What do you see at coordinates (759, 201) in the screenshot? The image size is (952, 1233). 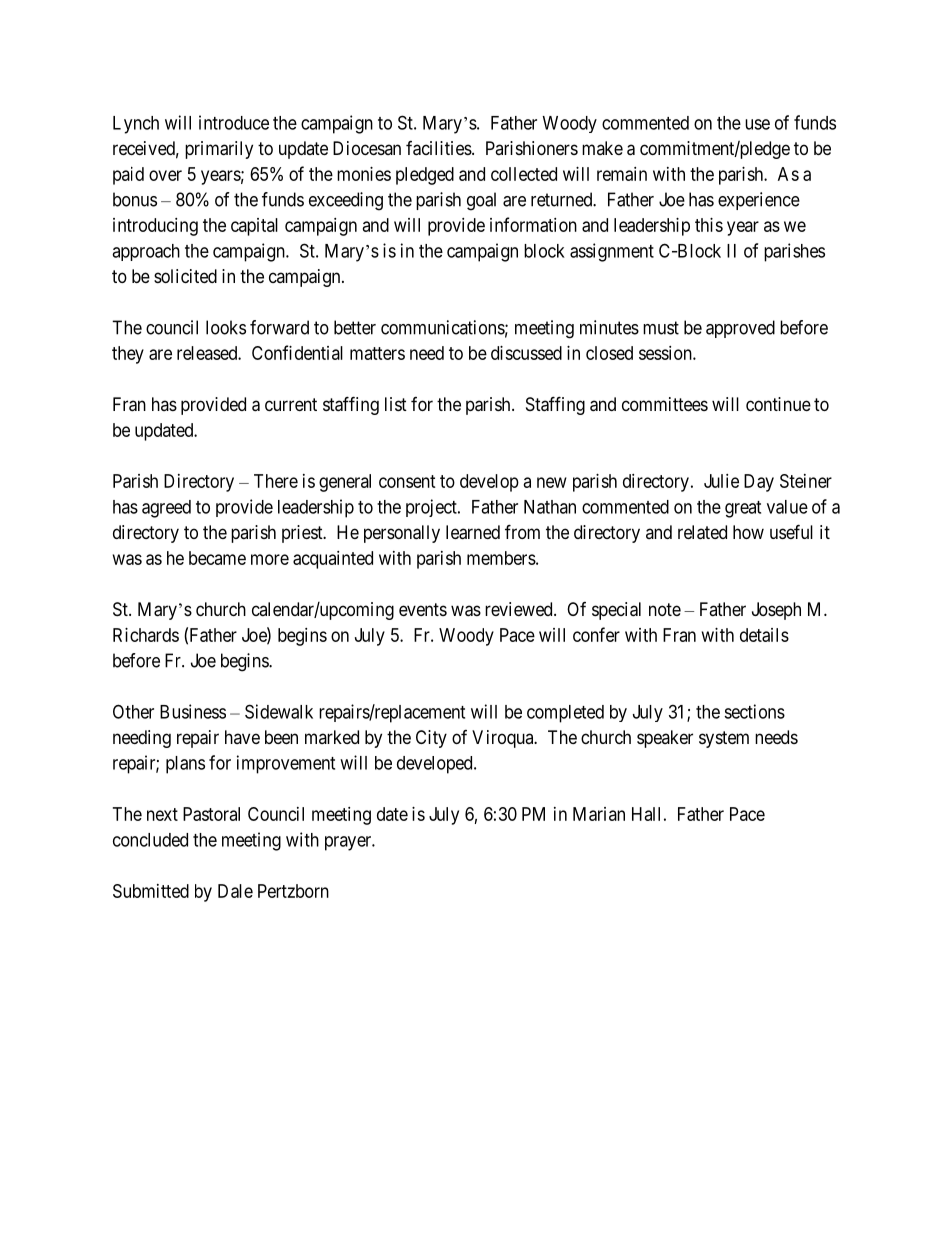 I see `experience` at bounding box center [759, 201].
